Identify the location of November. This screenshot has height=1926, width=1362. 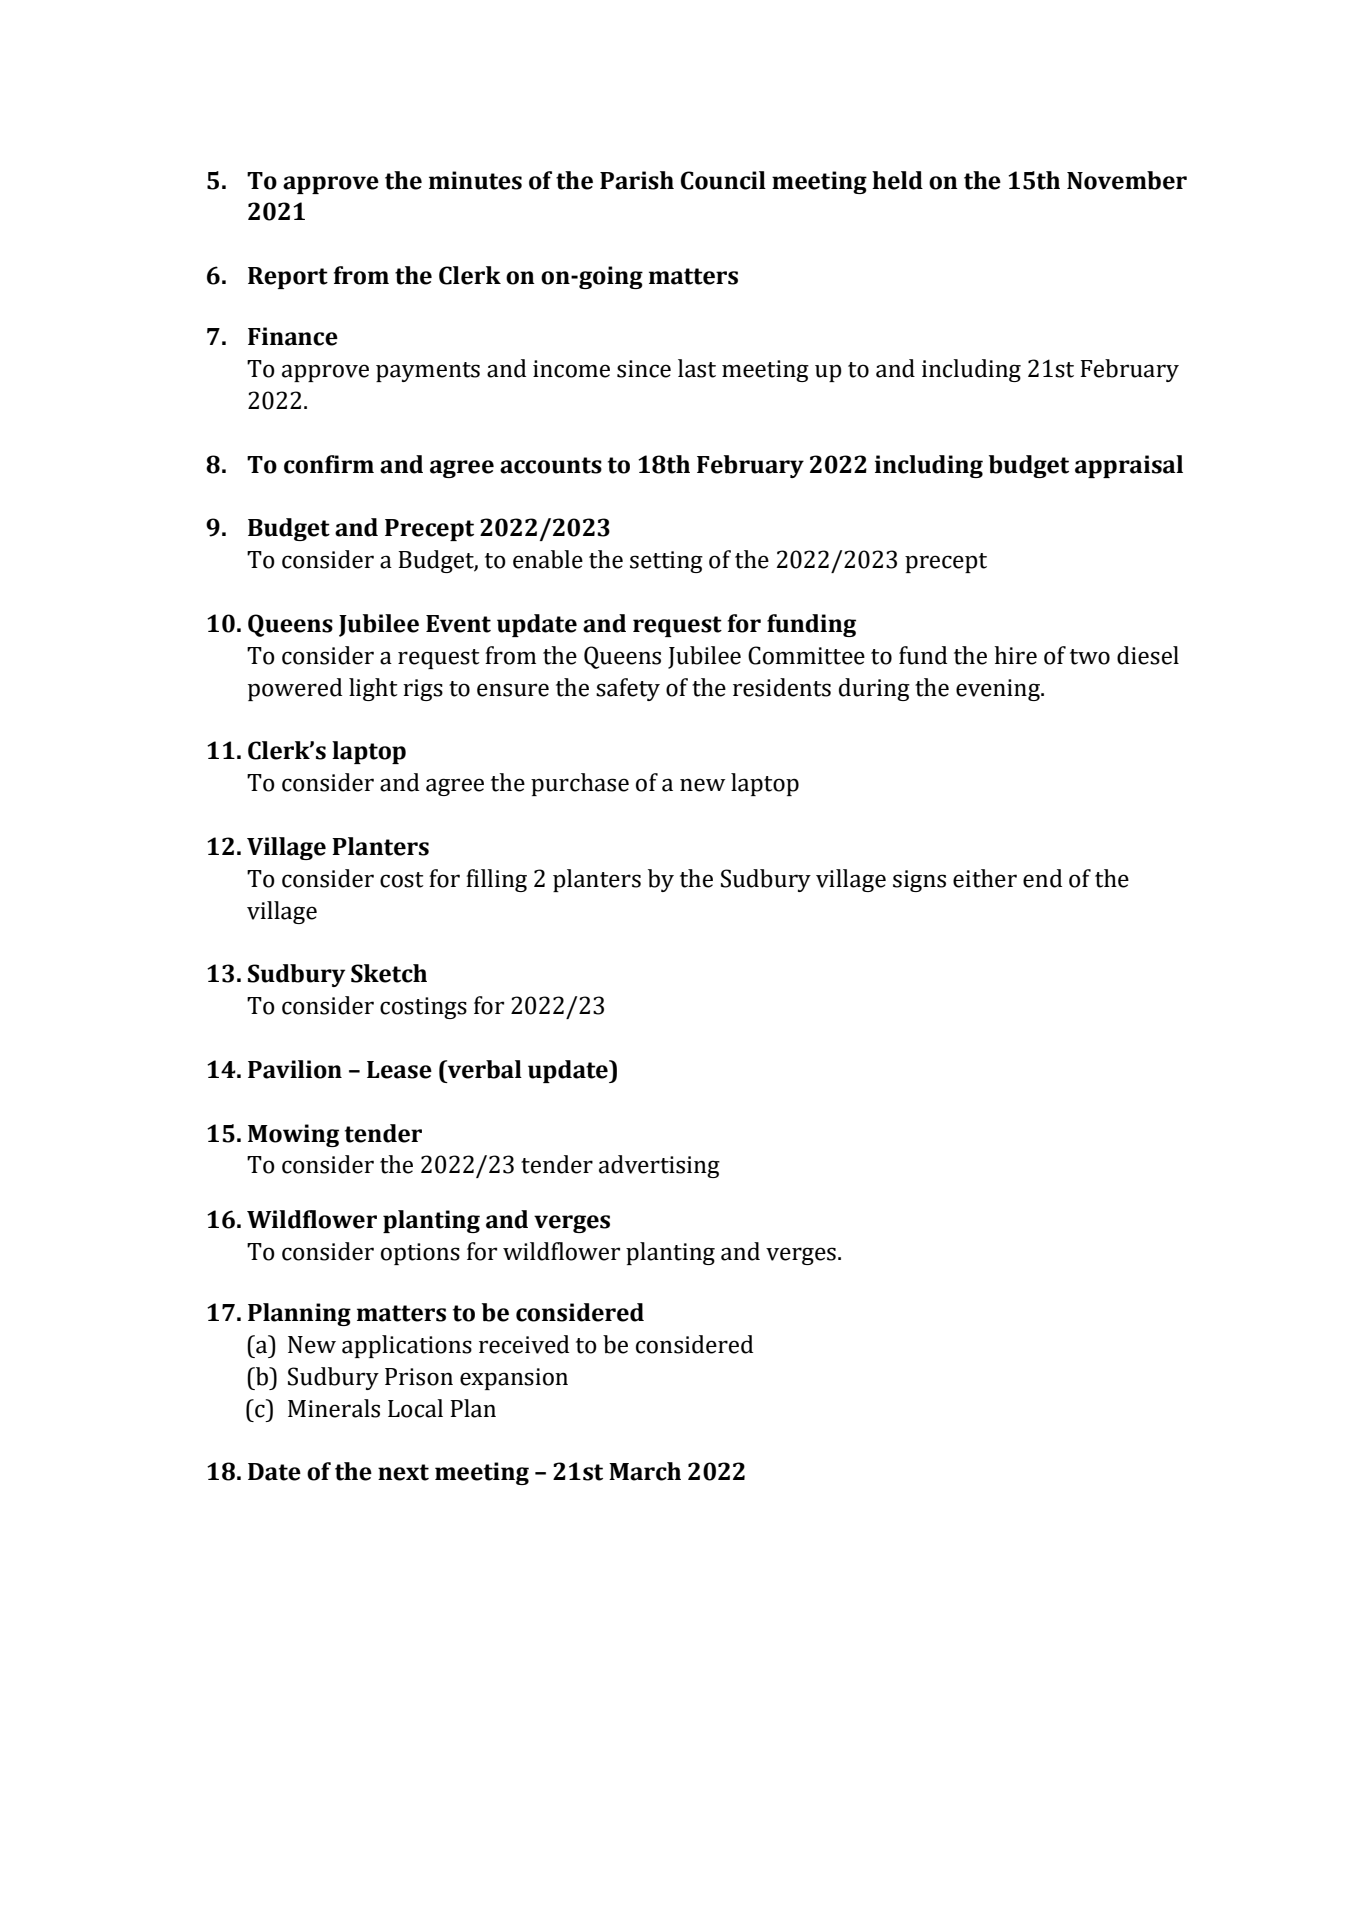
(1127, 180).
